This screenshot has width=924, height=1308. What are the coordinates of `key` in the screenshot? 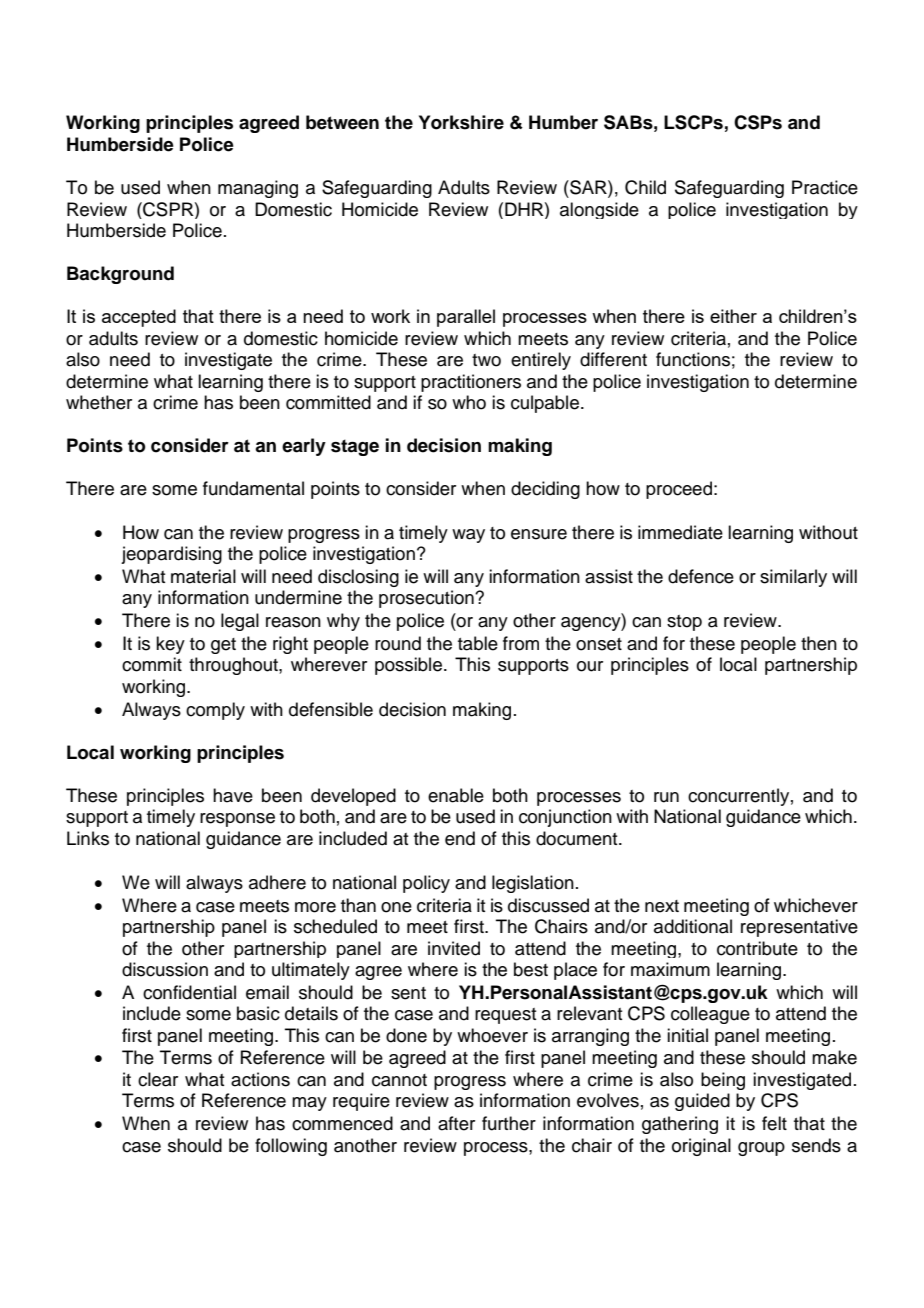 It's located at (170, 645).
